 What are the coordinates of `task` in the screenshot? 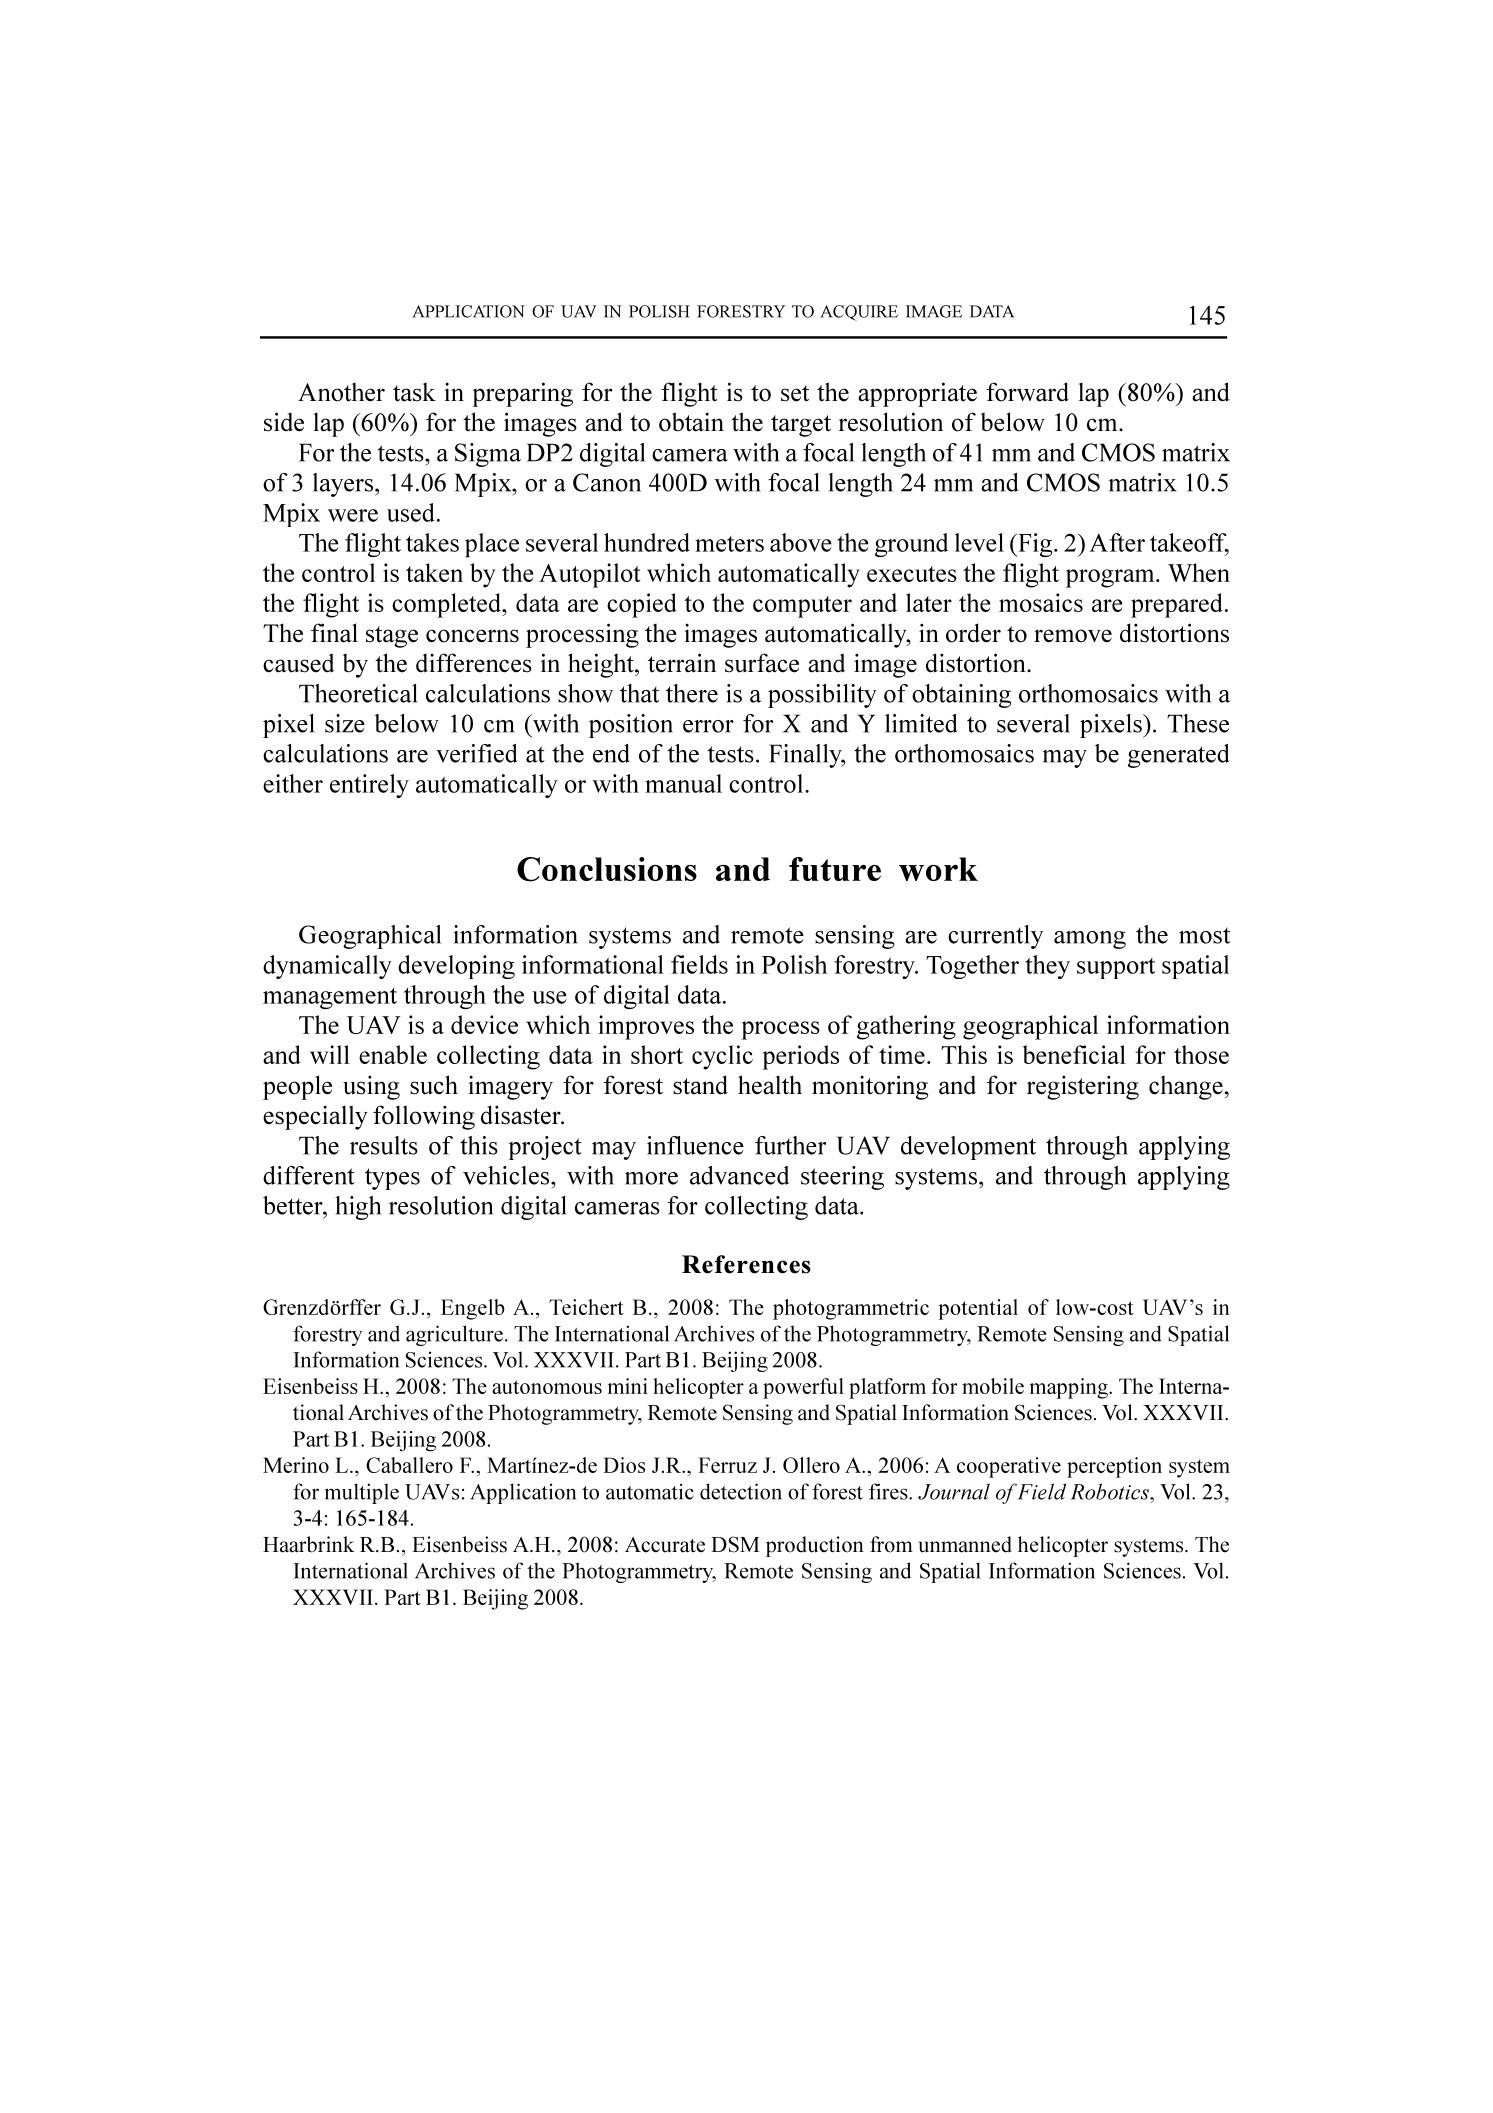 It's located at (414, 392).
